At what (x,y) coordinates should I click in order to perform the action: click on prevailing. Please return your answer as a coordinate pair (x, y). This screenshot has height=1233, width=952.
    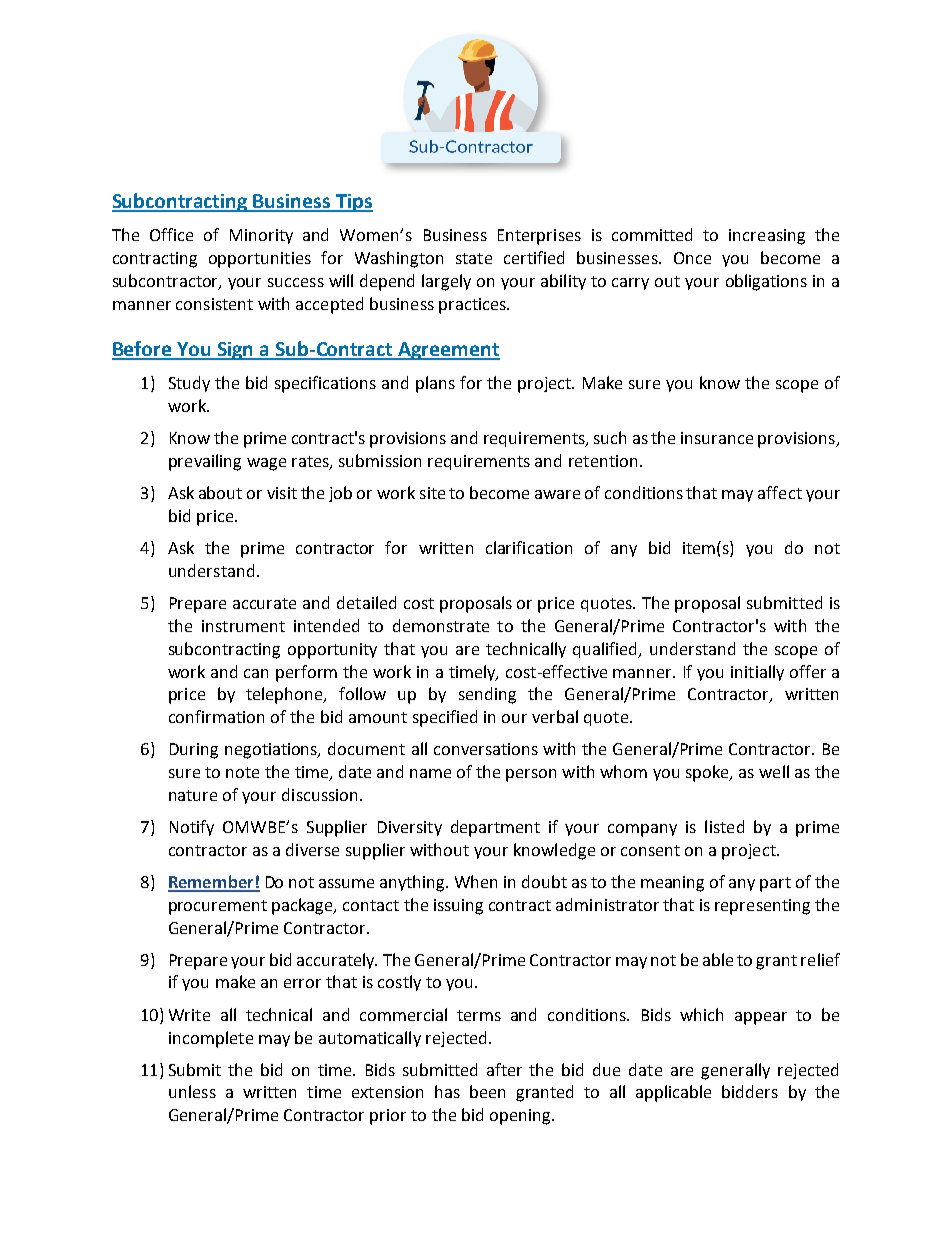
    Looking at the image, I should click on (205, 462).
